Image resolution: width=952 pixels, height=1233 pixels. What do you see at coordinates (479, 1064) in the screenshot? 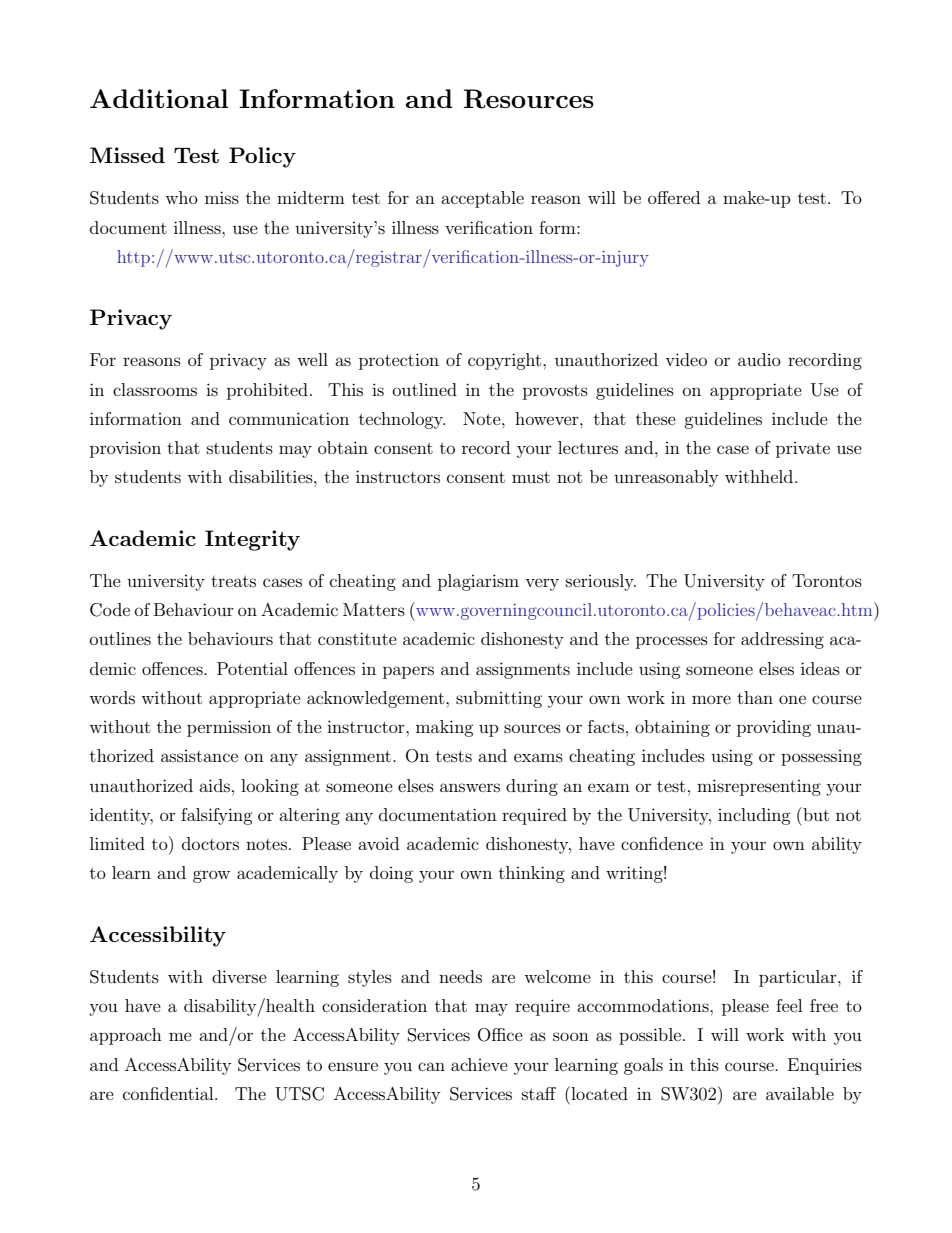
I see `achieve` at bounding box center [479, 1064].
